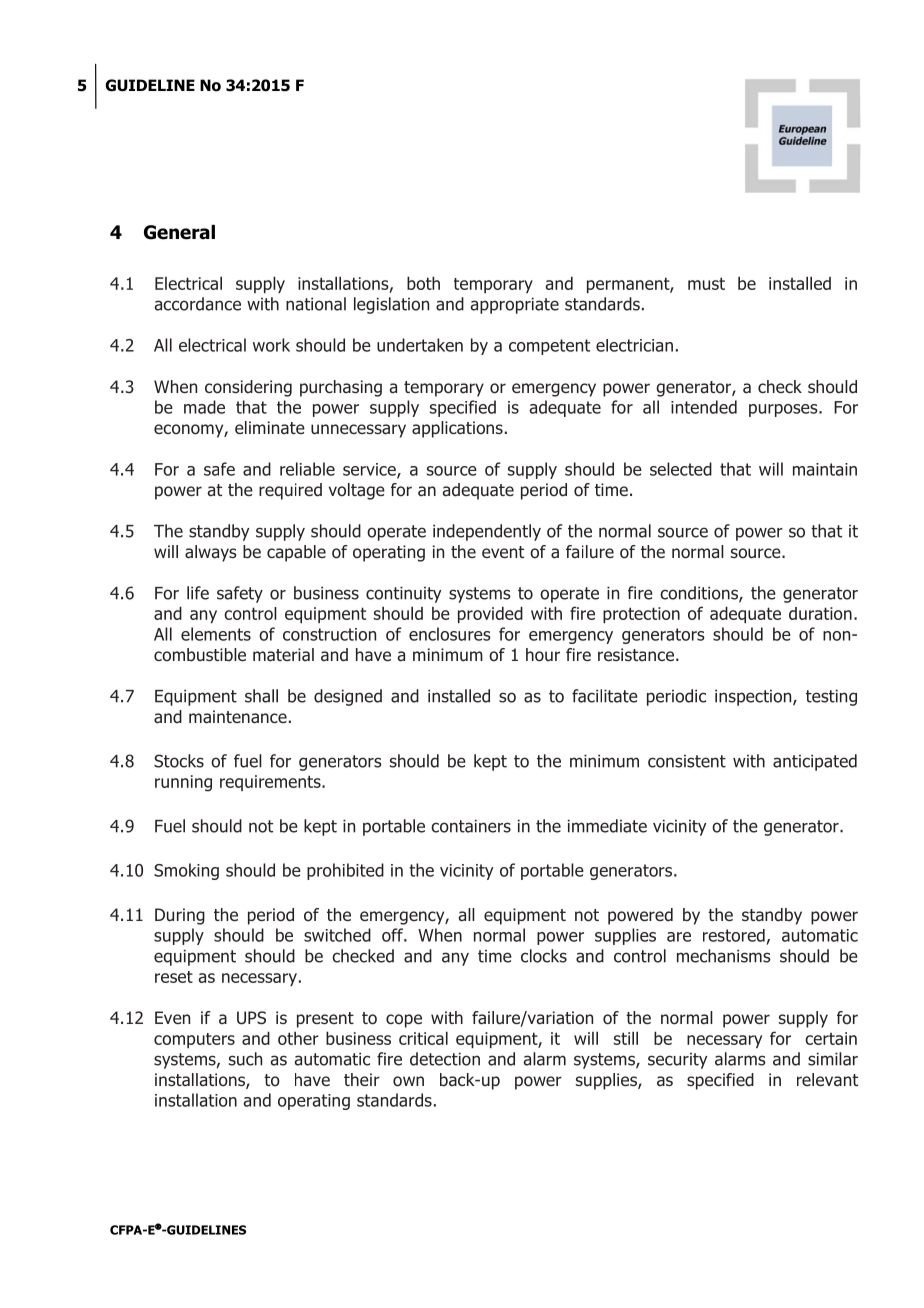  Describe the element at coordinates (514, 305) in the screenshot. I see `appropriate` at that location.
